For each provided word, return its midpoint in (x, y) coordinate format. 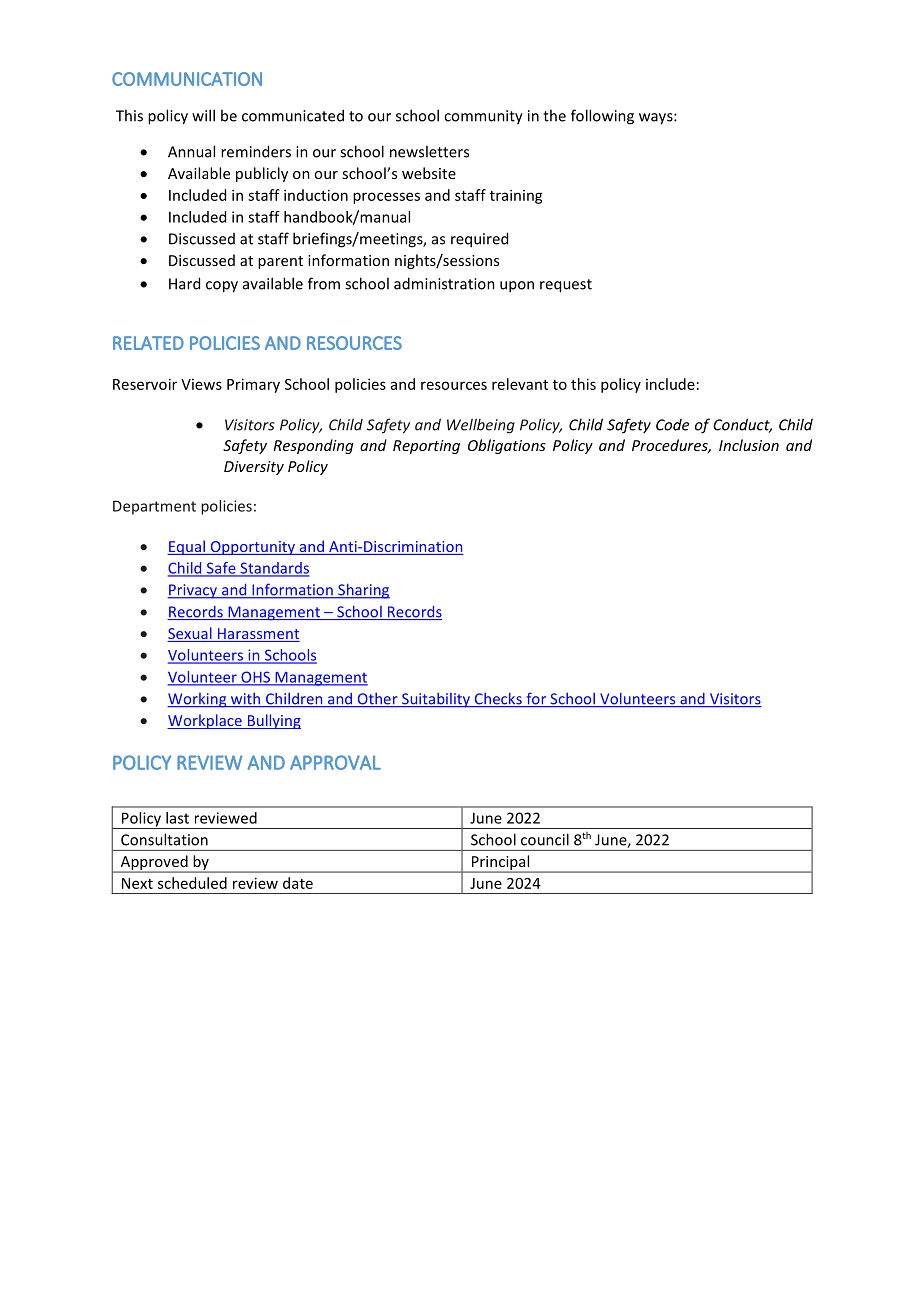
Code (672, 425)
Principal (500, 864)
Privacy (193, 591)
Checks (498, 700)
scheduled (192, 883)
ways (657, 119)
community (483, 117)
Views (201, 384)
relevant (520, 384)
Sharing (363, 591)
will (203, 115)
